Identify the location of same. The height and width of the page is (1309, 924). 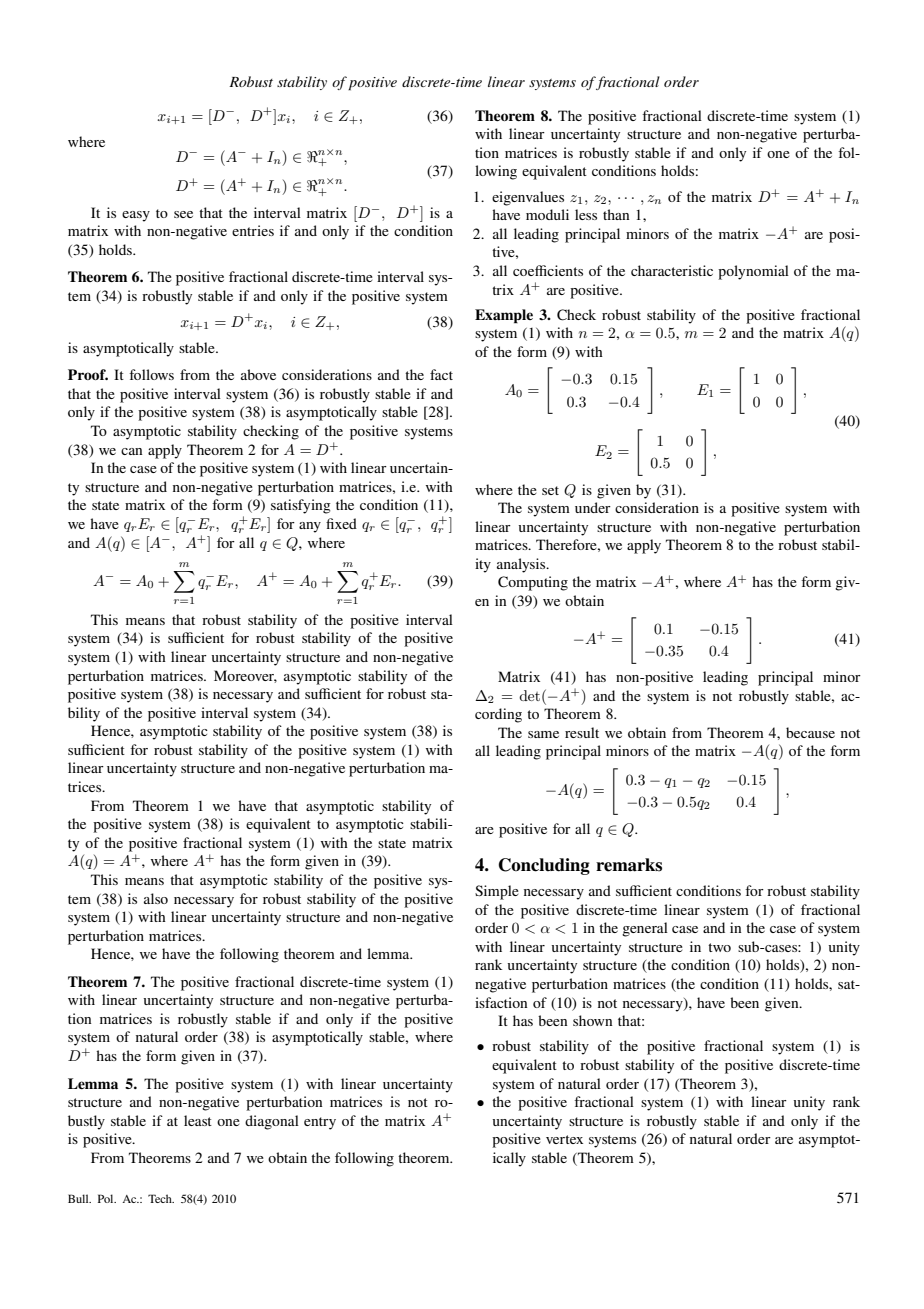
(543, 734).
